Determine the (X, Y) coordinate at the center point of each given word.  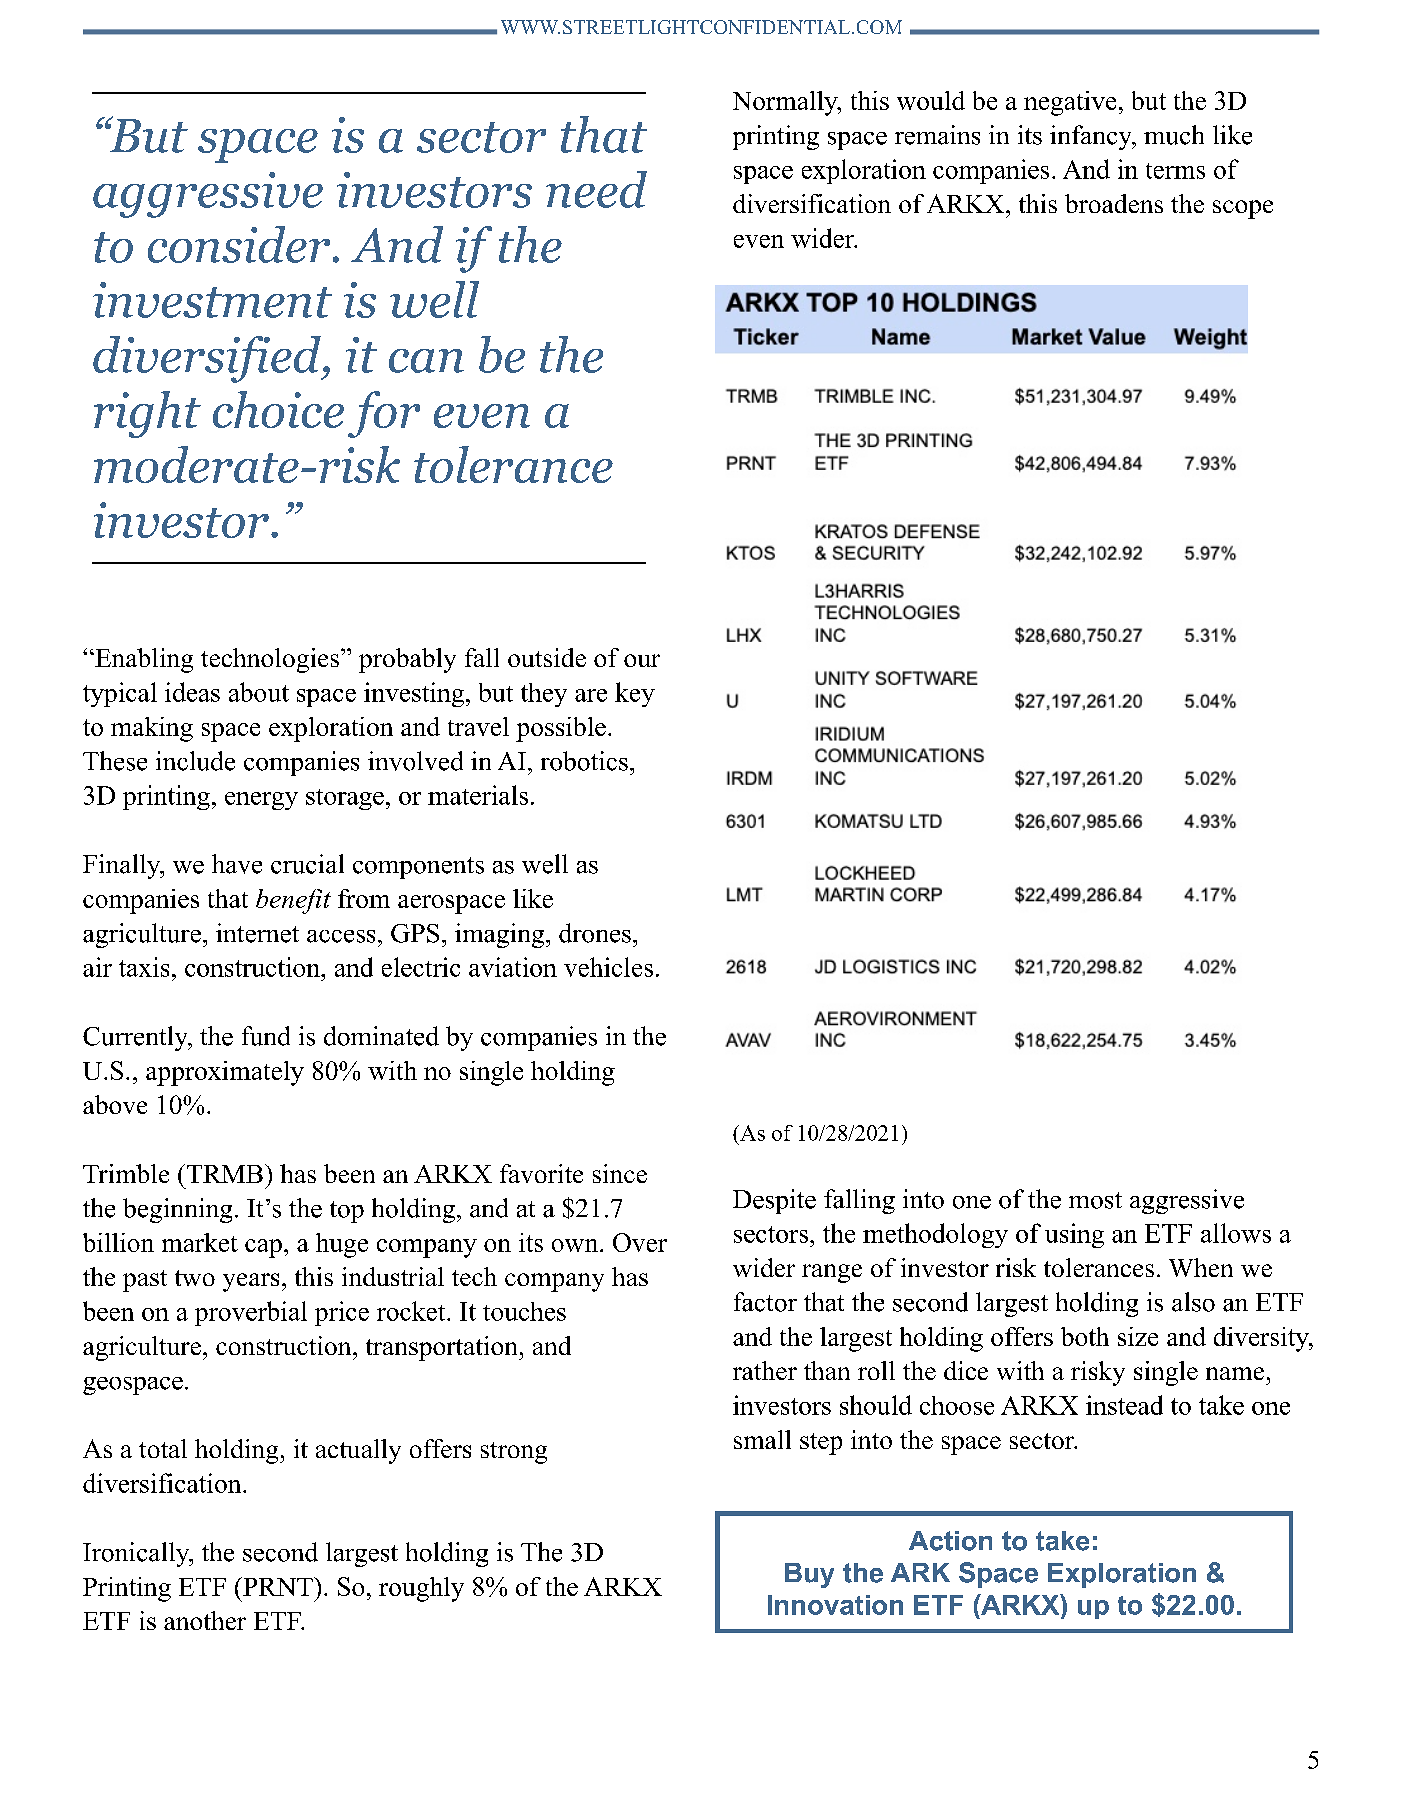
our (642, 660)
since (620, 1173)
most (1095, 1200)
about (259, 692)
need (596, 189)
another (205, 1620)
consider (239, 244)
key (635, 694)
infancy (1092, 137)
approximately (225, 1073)
